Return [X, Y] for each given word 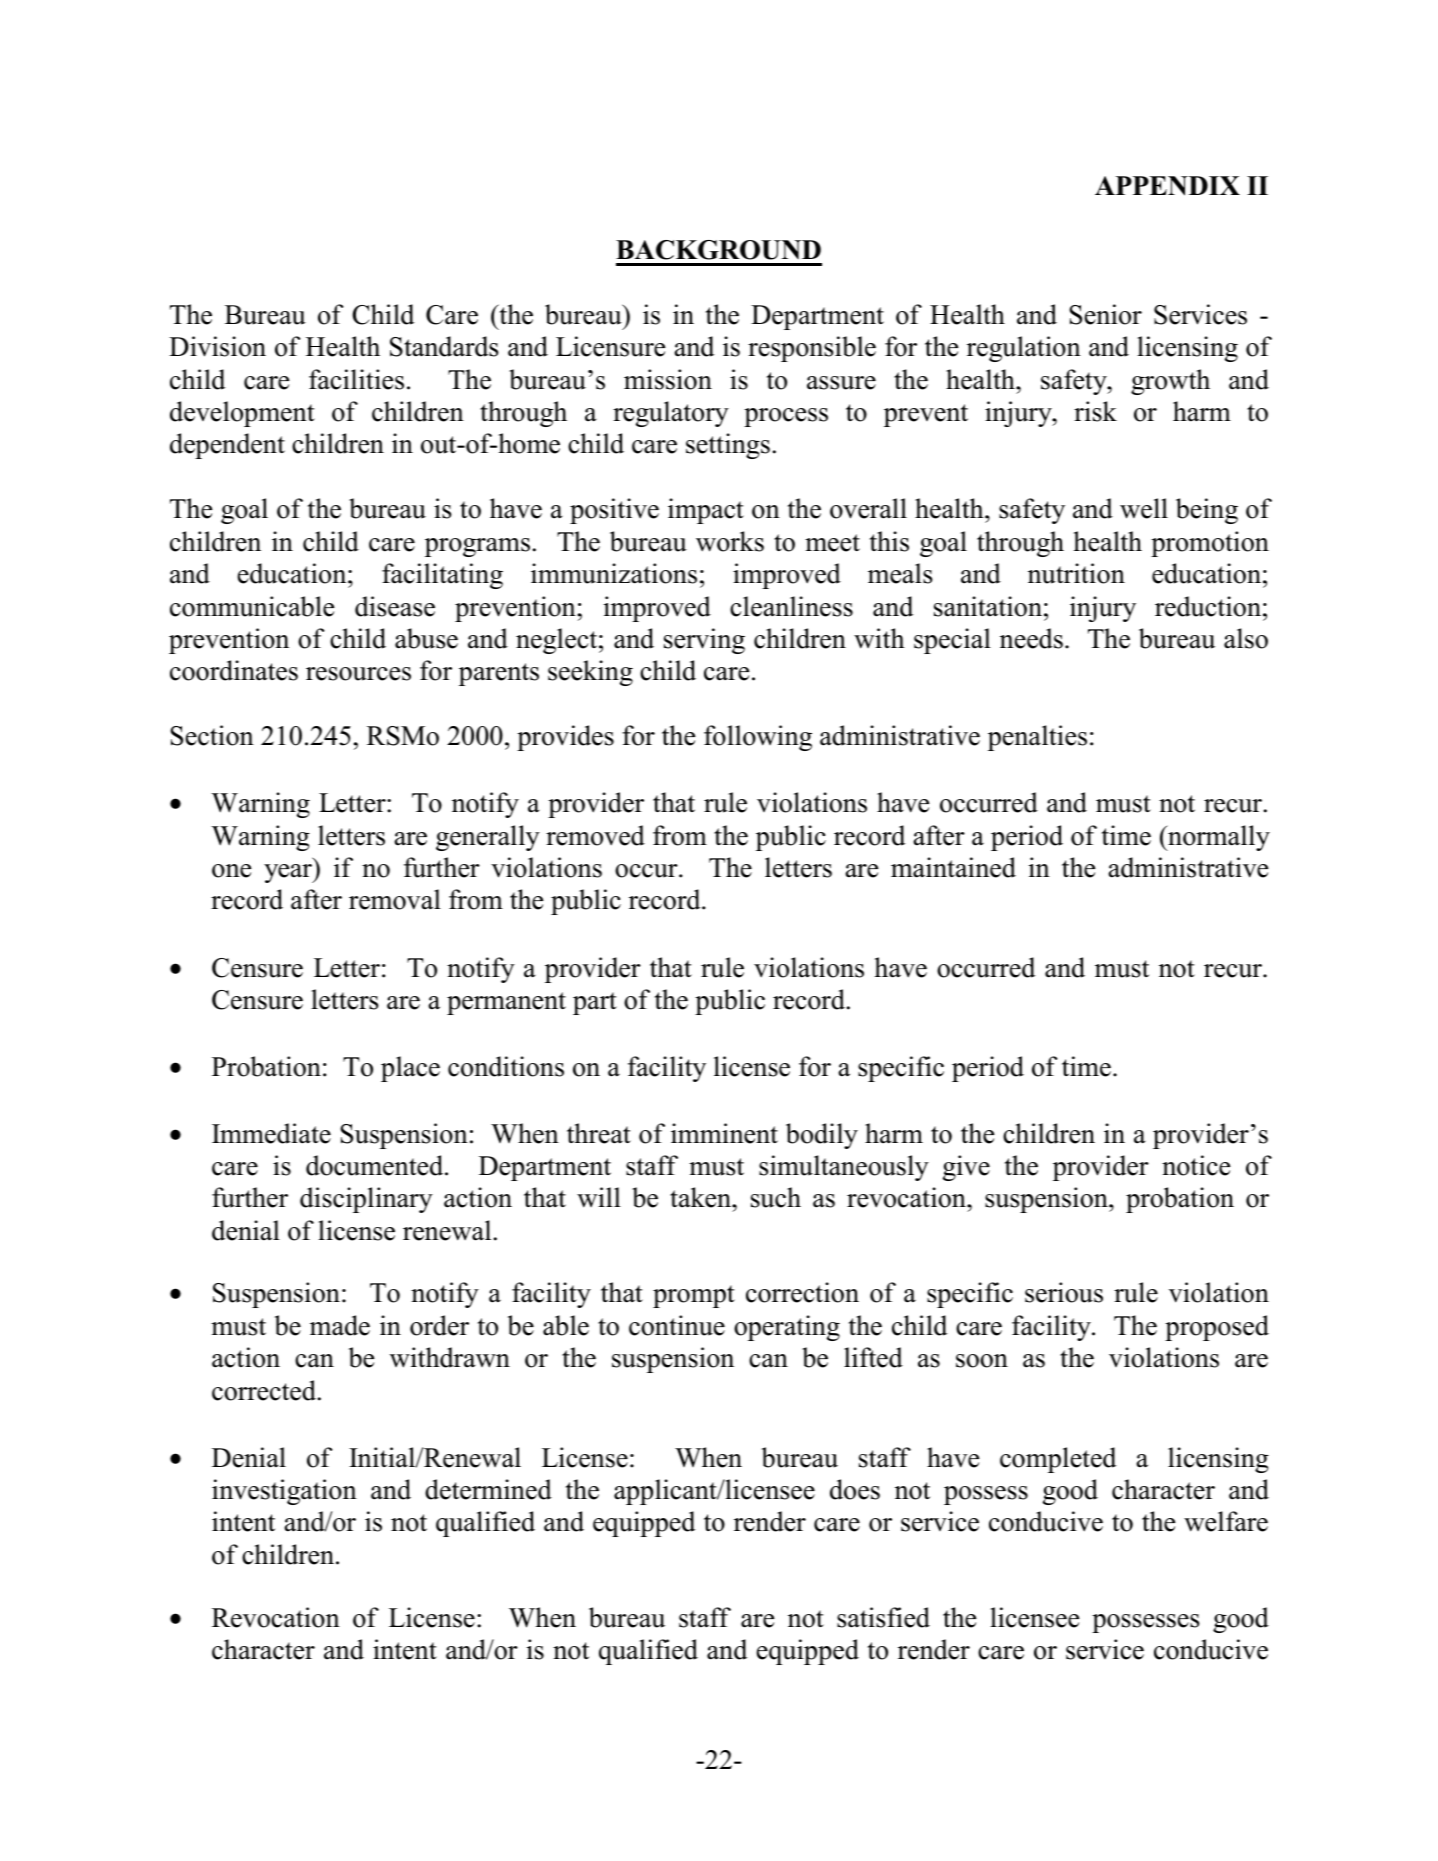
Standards [444, 346]
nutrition [1076, 573]
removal [395, 899]
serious [1064, 1292]
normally [1218, 838]
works [730, 541]
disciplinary [366, 1200]
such [776, 1197]
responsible [812, 349]
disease [395, 606]
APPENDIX [1167, 186]
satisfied [883, 1617]
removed [595, 835]
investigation [284, 1492]
